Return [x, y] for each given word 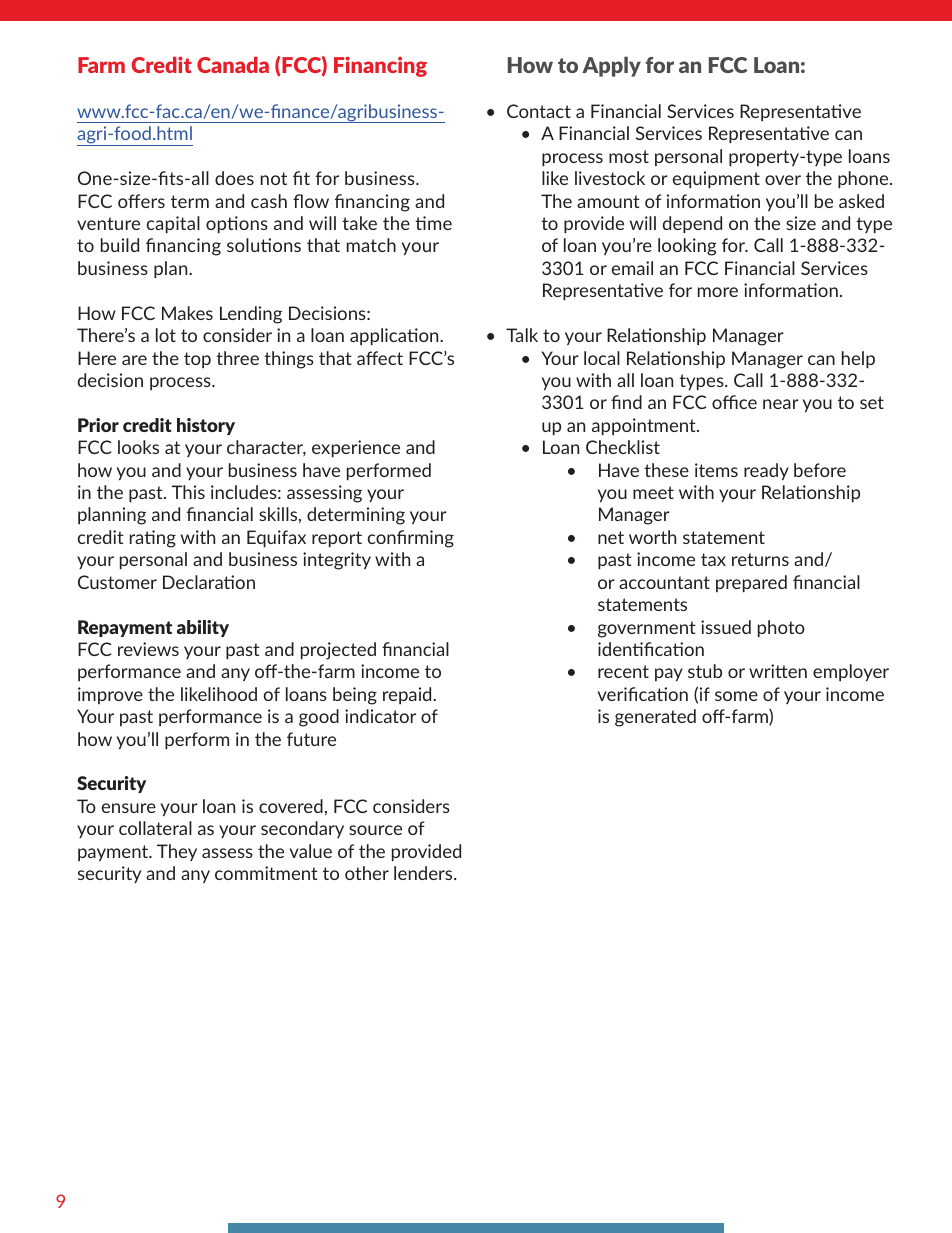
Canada [233, 64]
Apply [611, 66]
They [177, 852]
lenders [424, 873]
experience [356, 448]
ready [766, 471]
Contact [539, 111]
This [188, 492]
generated [655, 718]
